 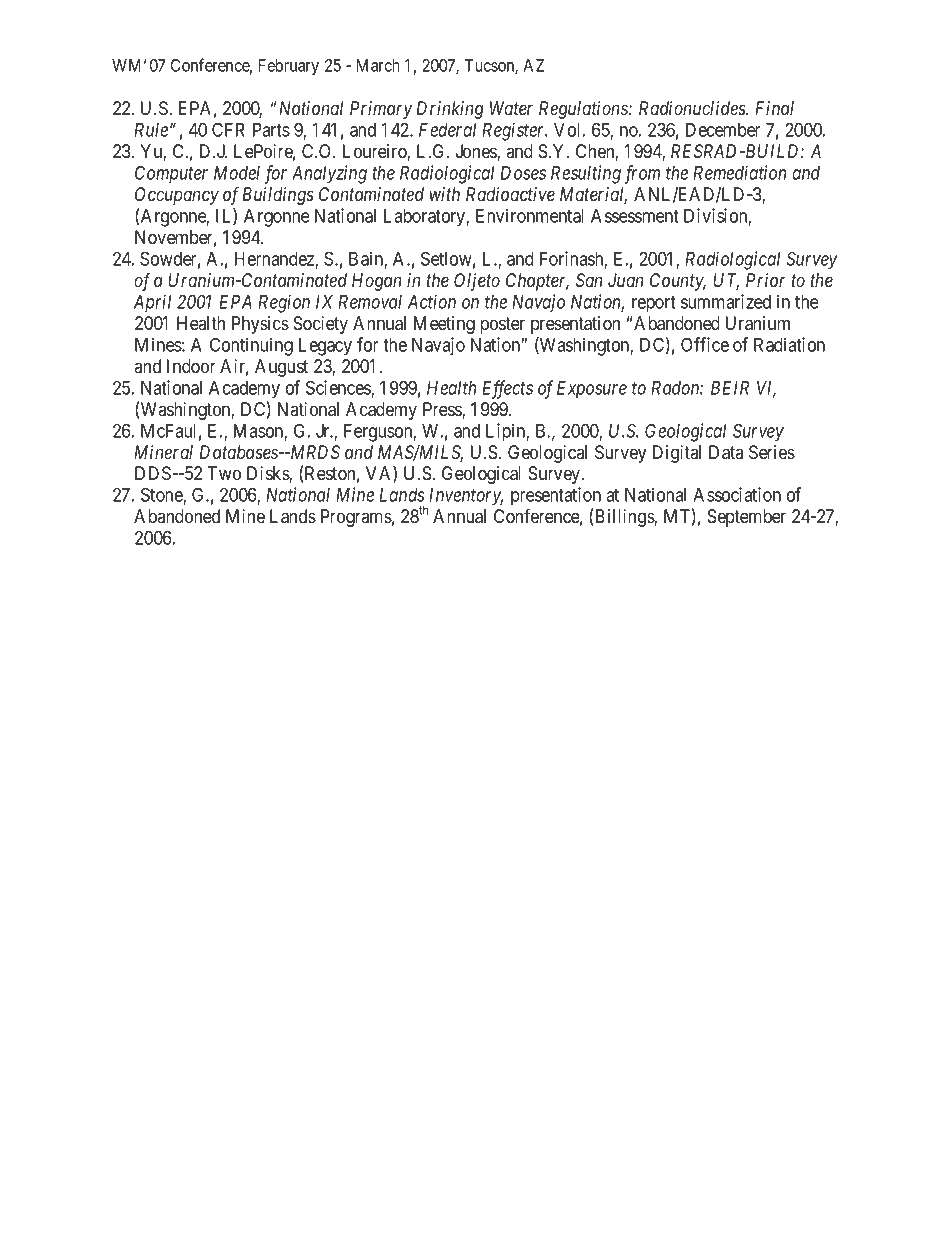 I want to click on Occupancy, so click(x=177, y=196).
